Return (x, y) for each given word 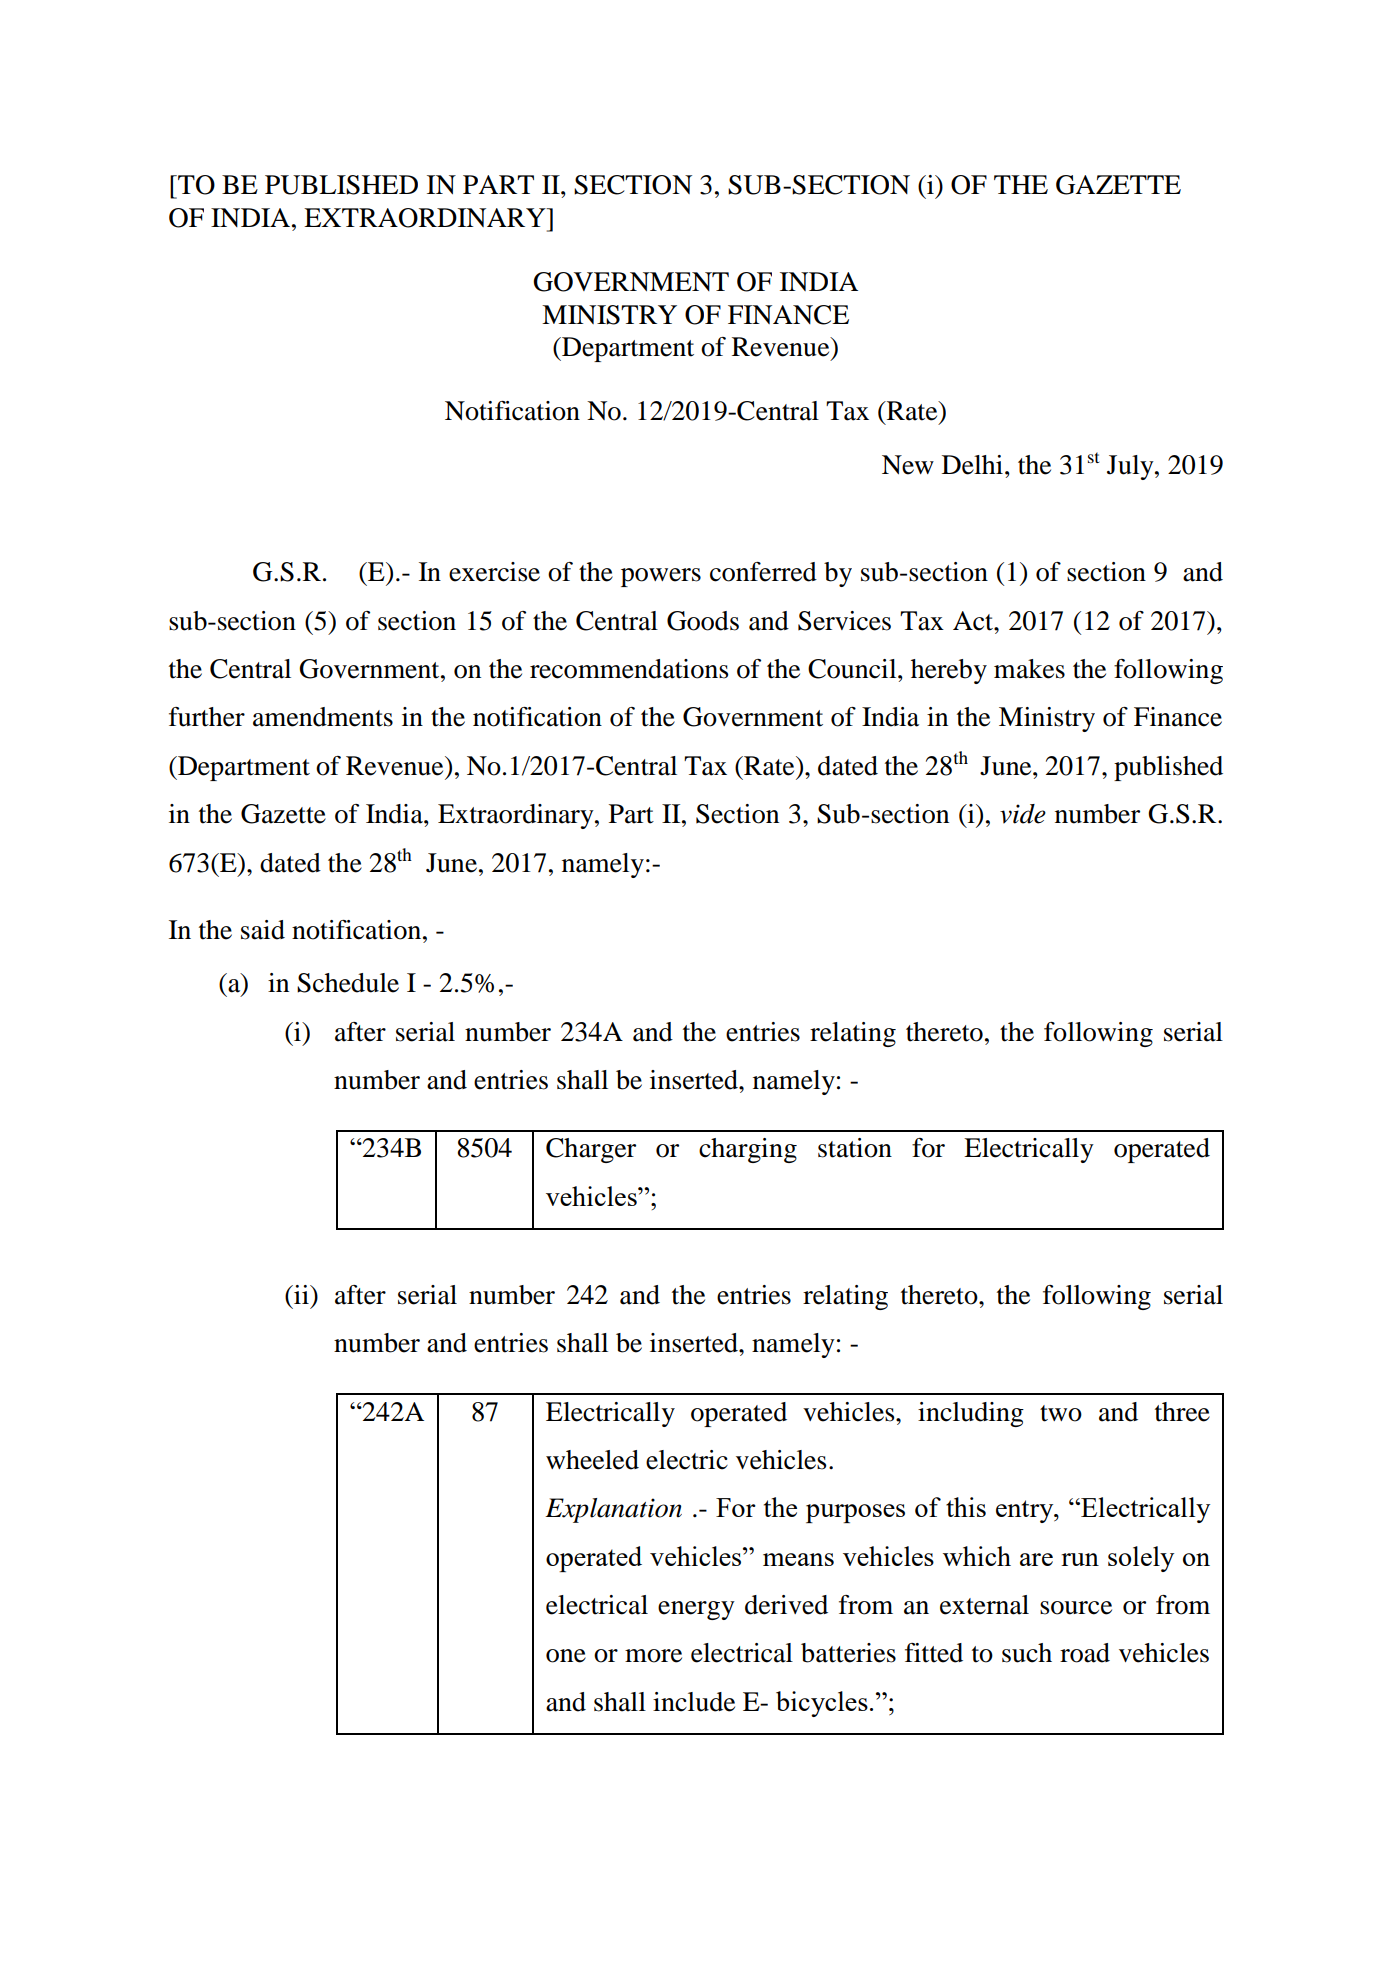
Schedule (348, 983)
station (855, 1148)
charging (748, 1150)
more (653, 1656)
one (566, 1656)
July (1131, 467)
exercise (494, 572)
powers (661, 577)
